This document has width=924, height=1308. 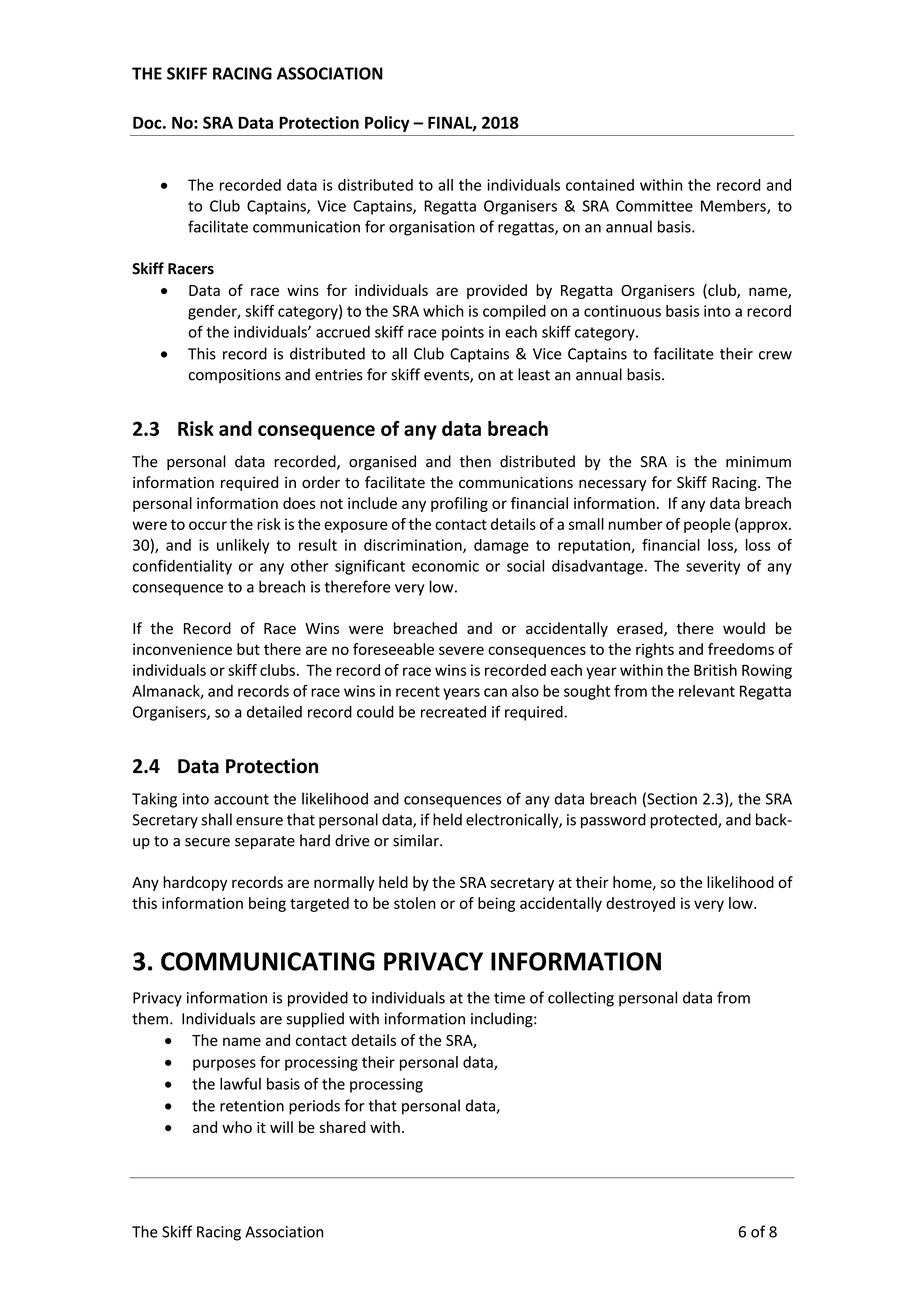 I want to click on Policy, so click(x=387, y=124).
